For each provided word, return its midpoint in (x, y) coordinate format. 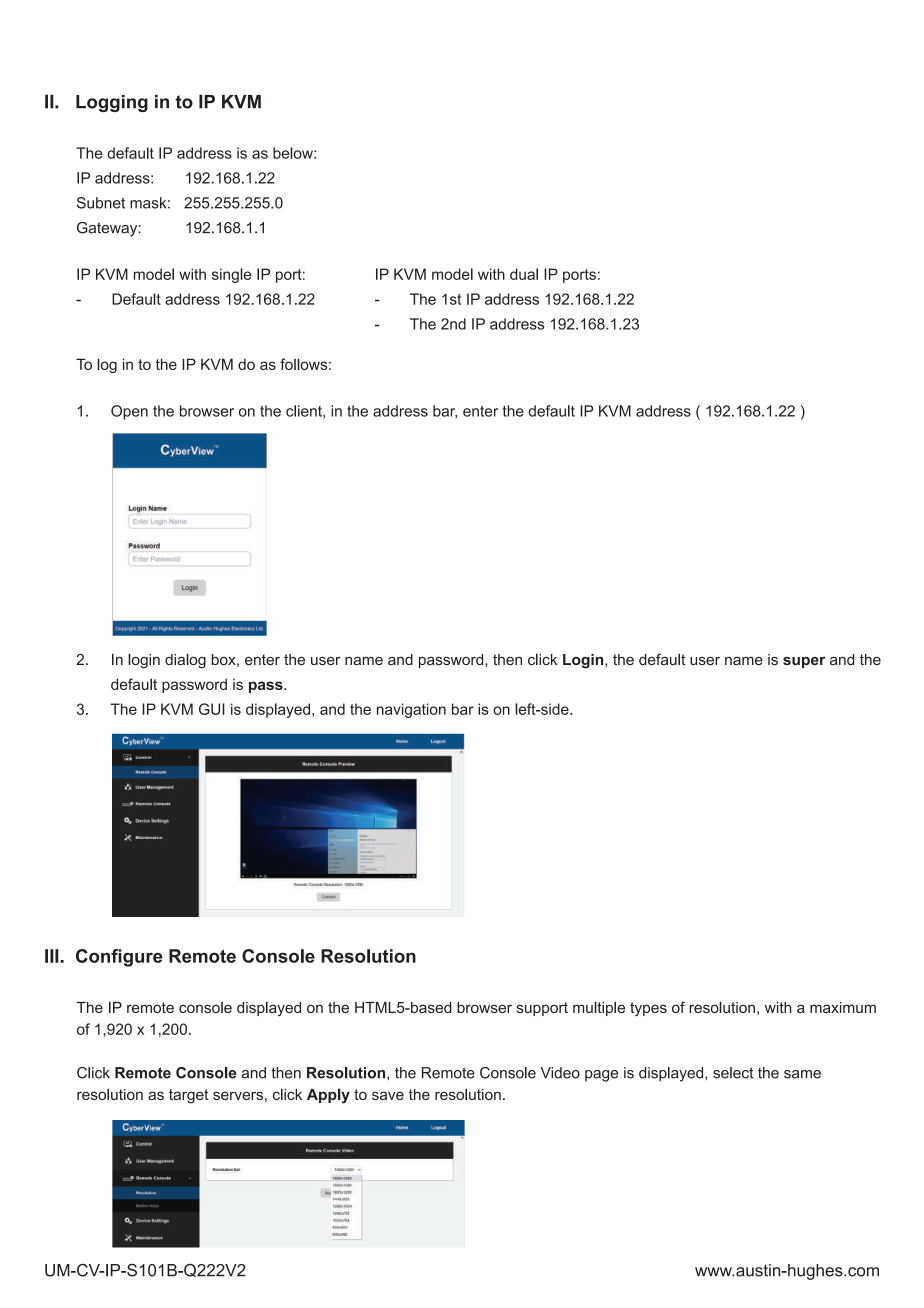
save (388, 1095)
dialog (185, 661)
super (804, 662)
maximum (843, 1007)
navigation (411, 710)
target (189, 1096)
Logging (112, 103)
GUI (212, 709)
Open (129, 412)
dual (524, 274)
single (231, 275)
